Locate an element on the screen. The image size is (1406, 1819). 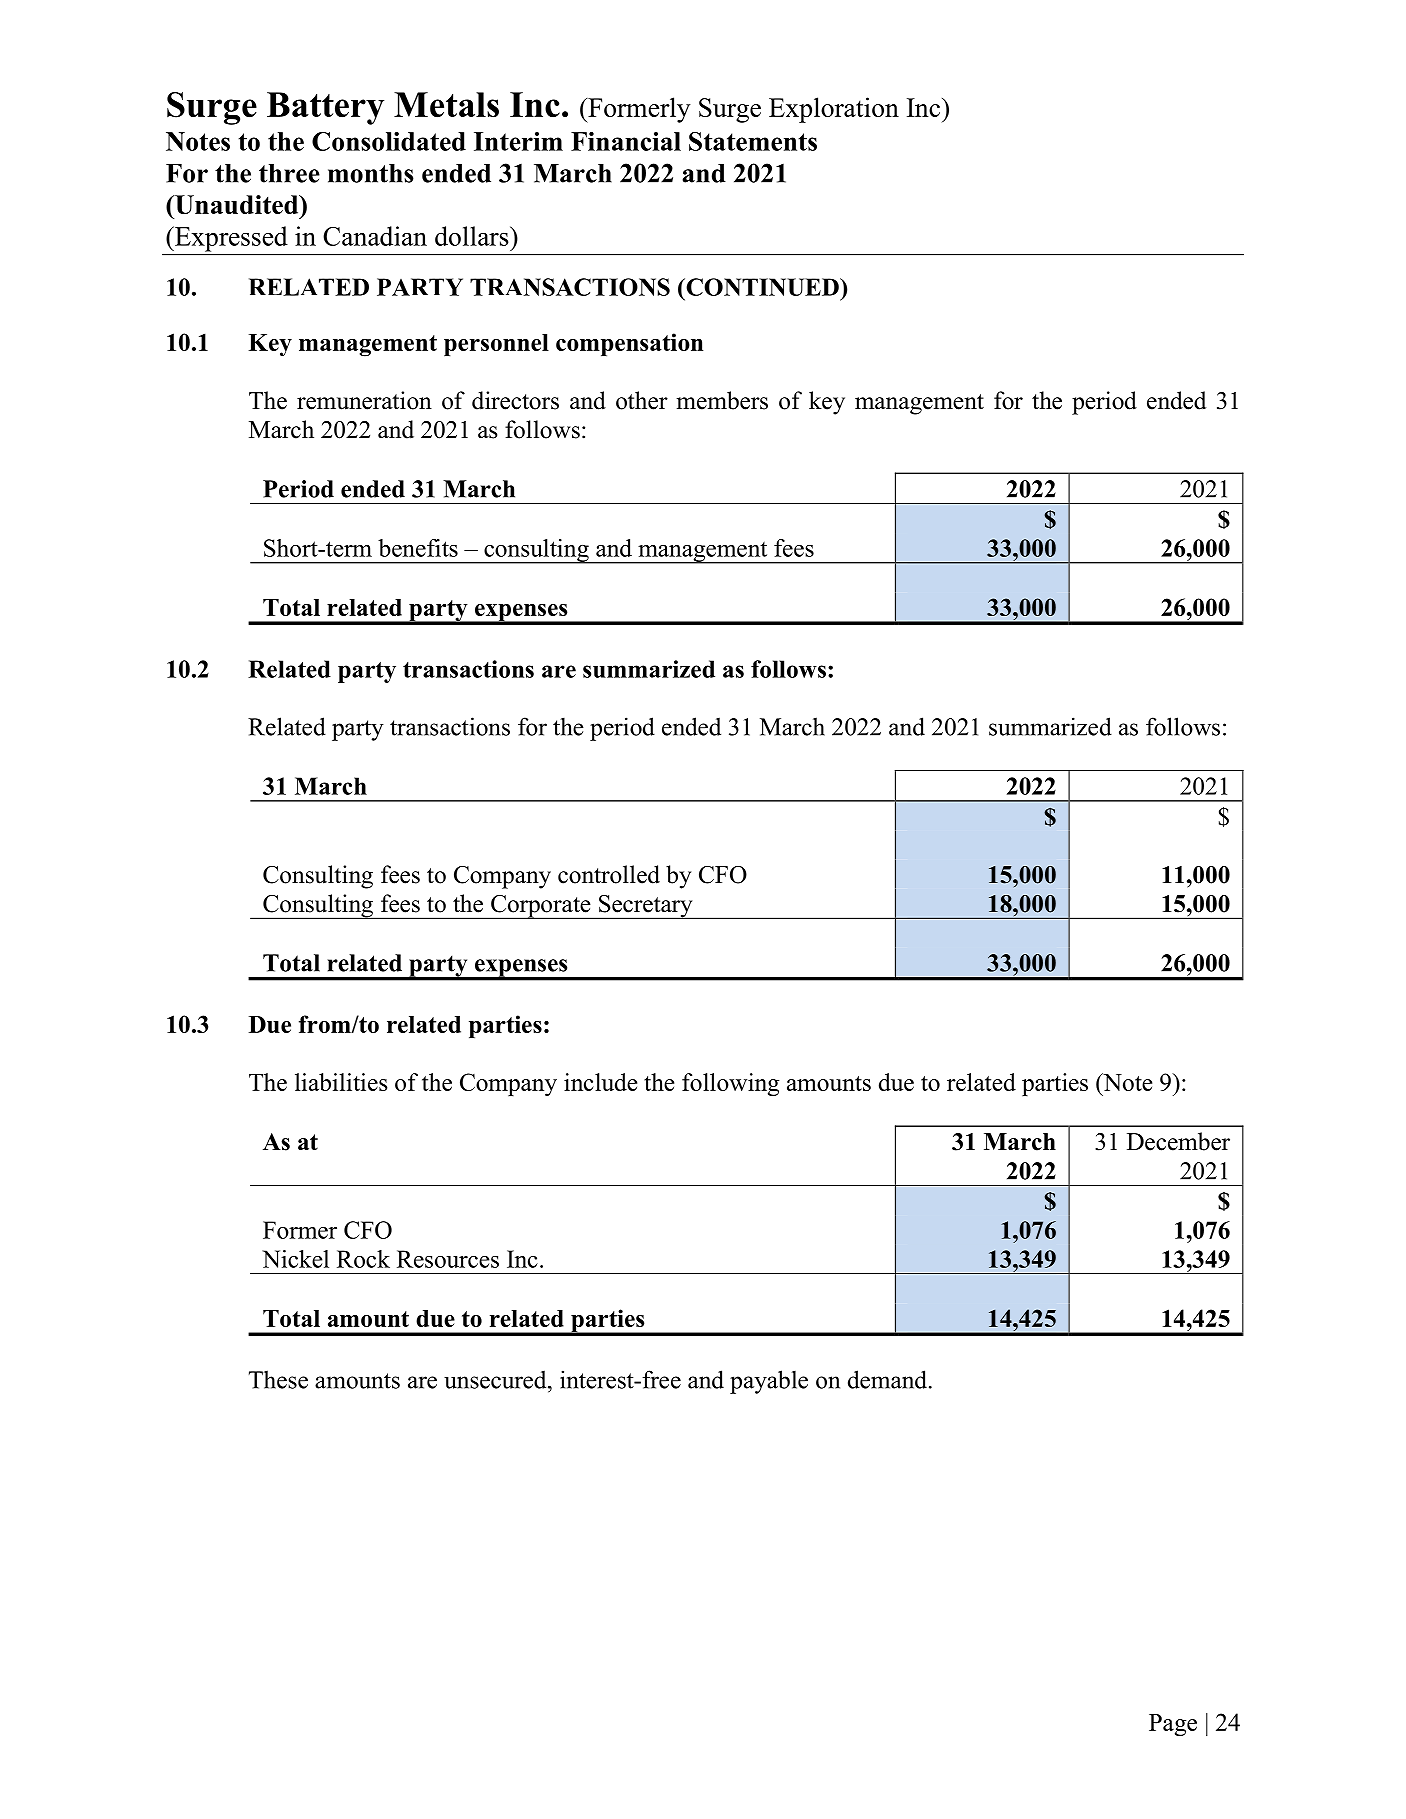
months is located at coordinates (371, 173).
